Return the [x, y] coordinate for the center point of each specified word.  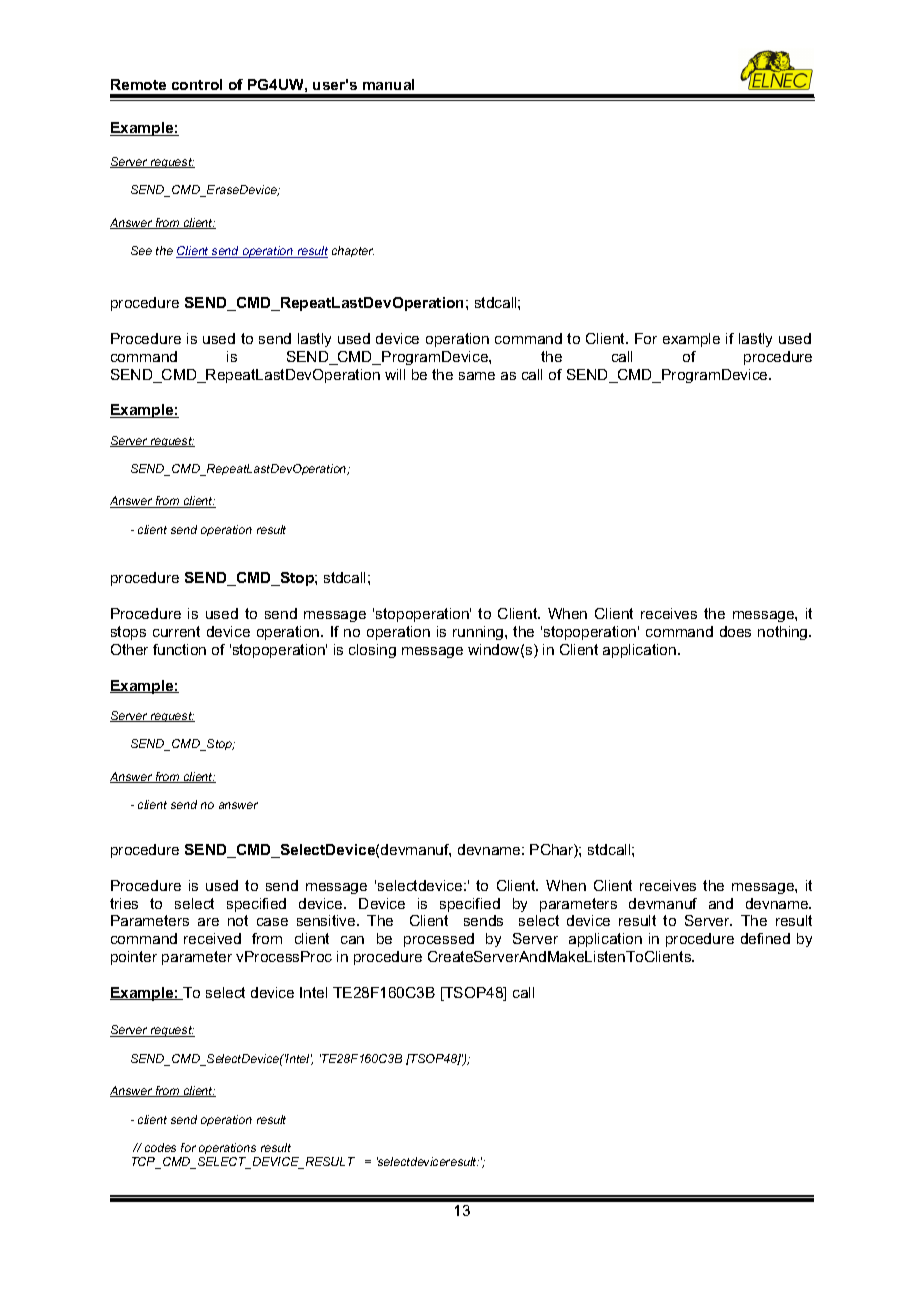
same [477, 376]
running [479, 633]
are [208, 922]
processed [439, 940]
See [141, 250]
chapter [353, 251]
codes [160, 1147]
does [735, 631]
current [176, 631]
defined [765, 938]
